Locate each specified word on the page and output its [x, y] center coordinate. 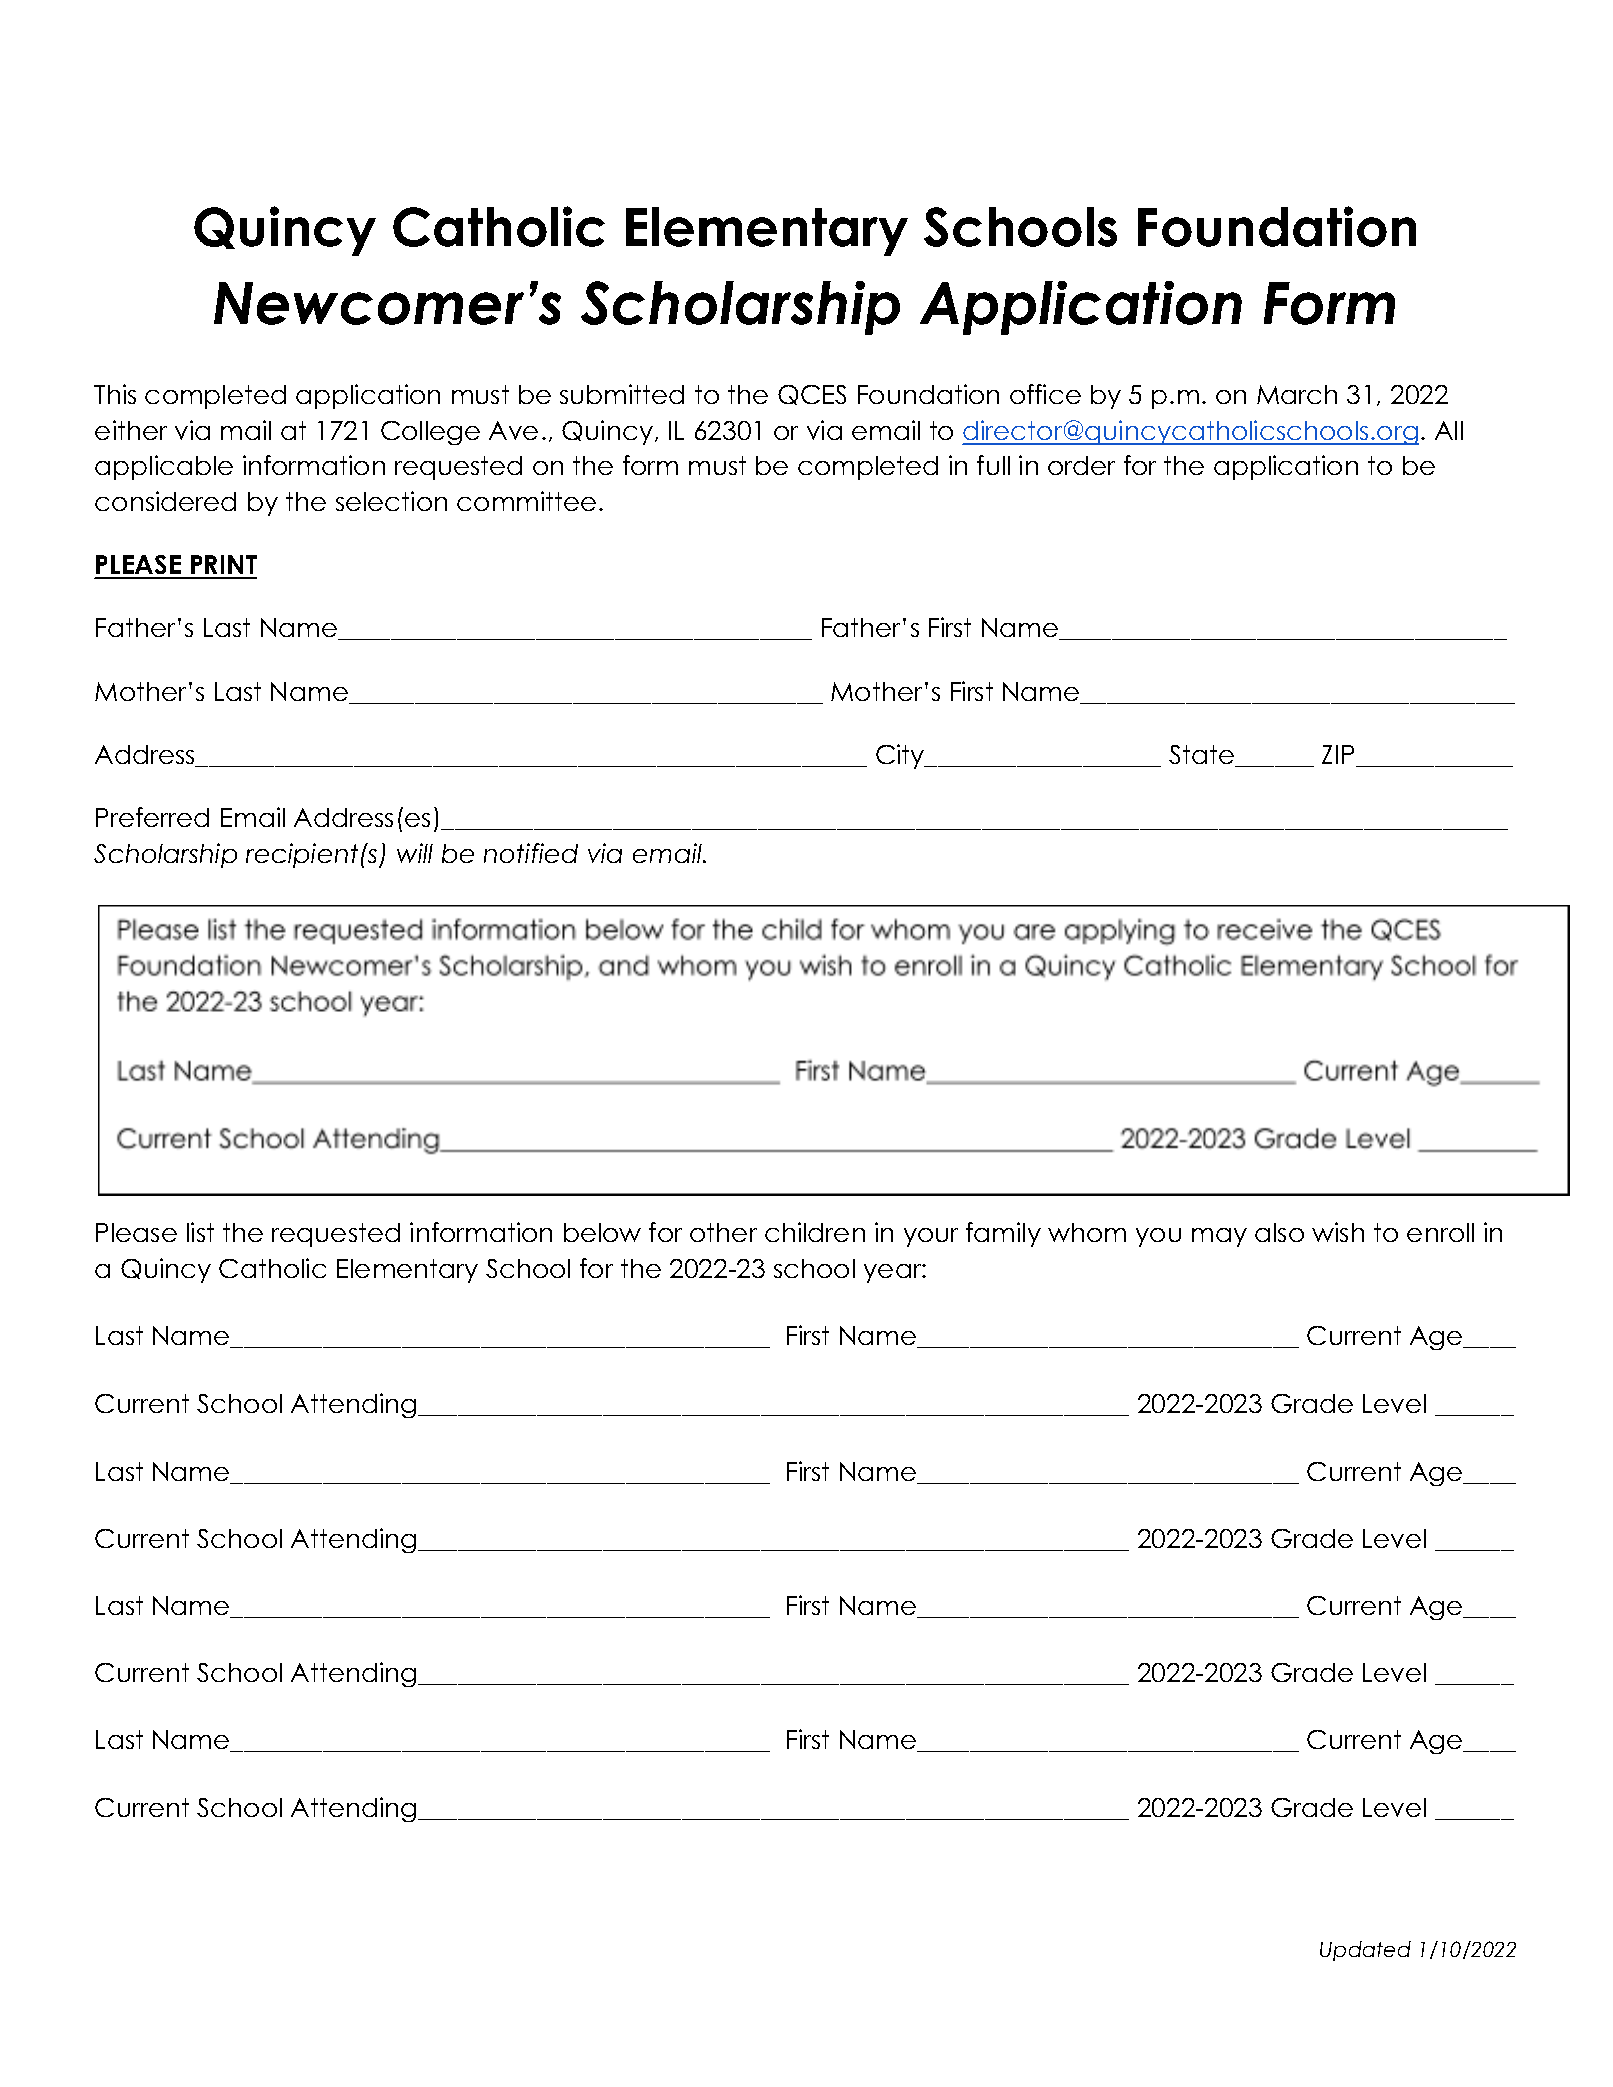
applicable [164, 467]
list [200, 1232]
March [1297, 394]
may [1219, 1237]
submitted [622, 394]
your [931, 1237]
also [1279, 1232]
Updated [1365, 1951]
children [815, 1232]
